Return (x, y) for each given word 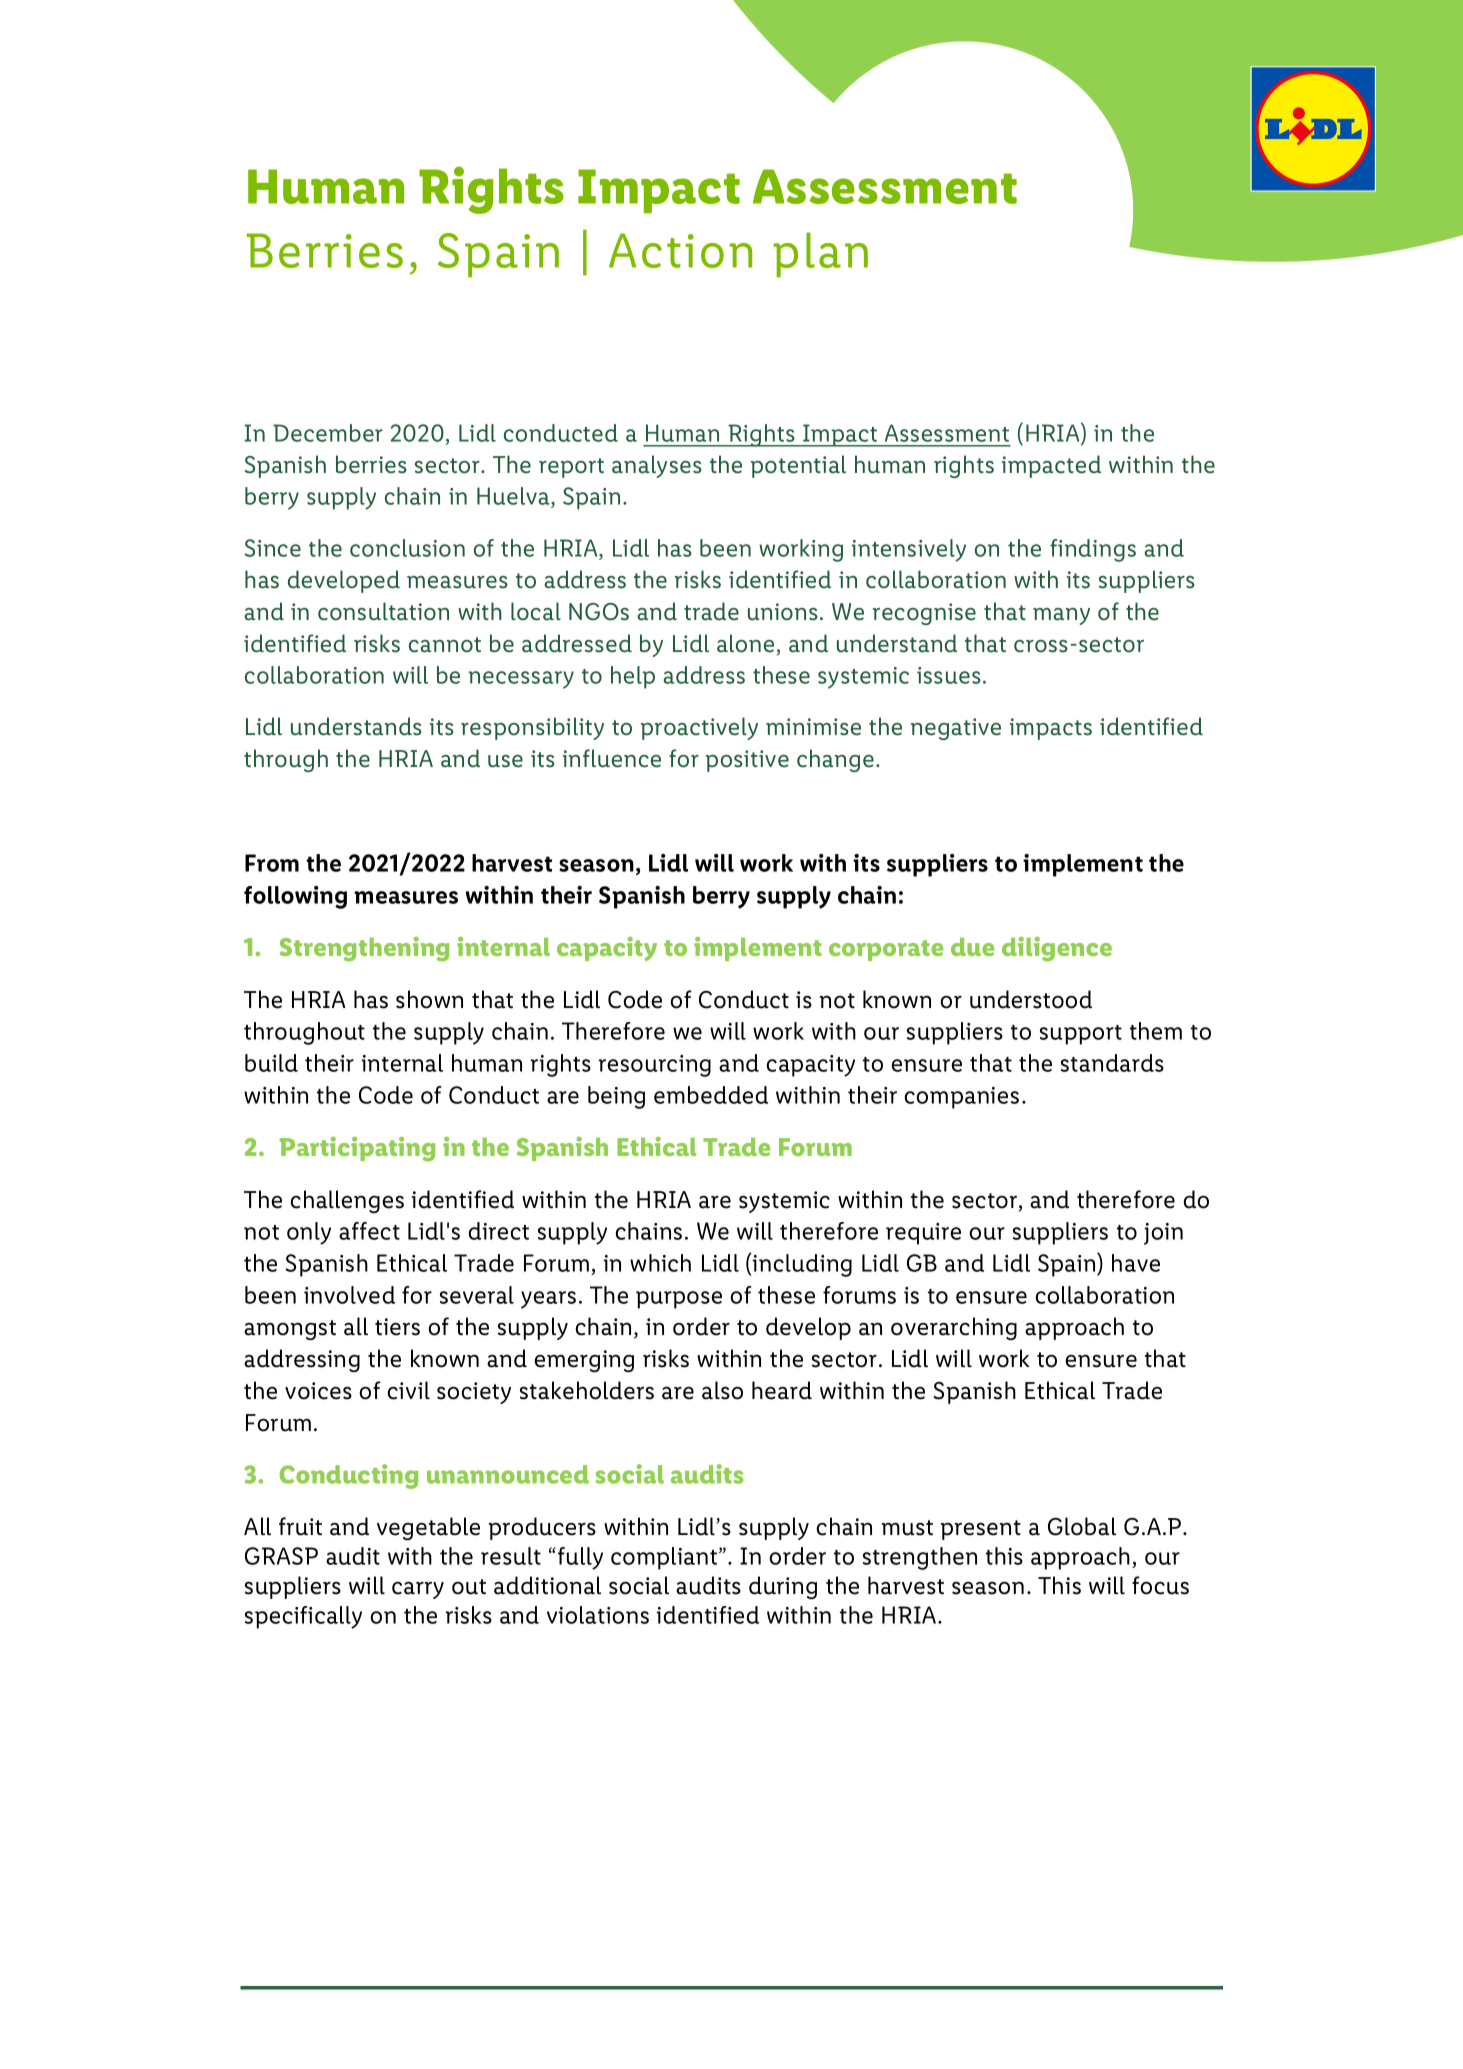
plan (820, 255)
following (295, 897)
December (328, 433)
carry (418, 1590)
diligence (1057, 949)
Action (680, 250)
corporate (886, 950)
